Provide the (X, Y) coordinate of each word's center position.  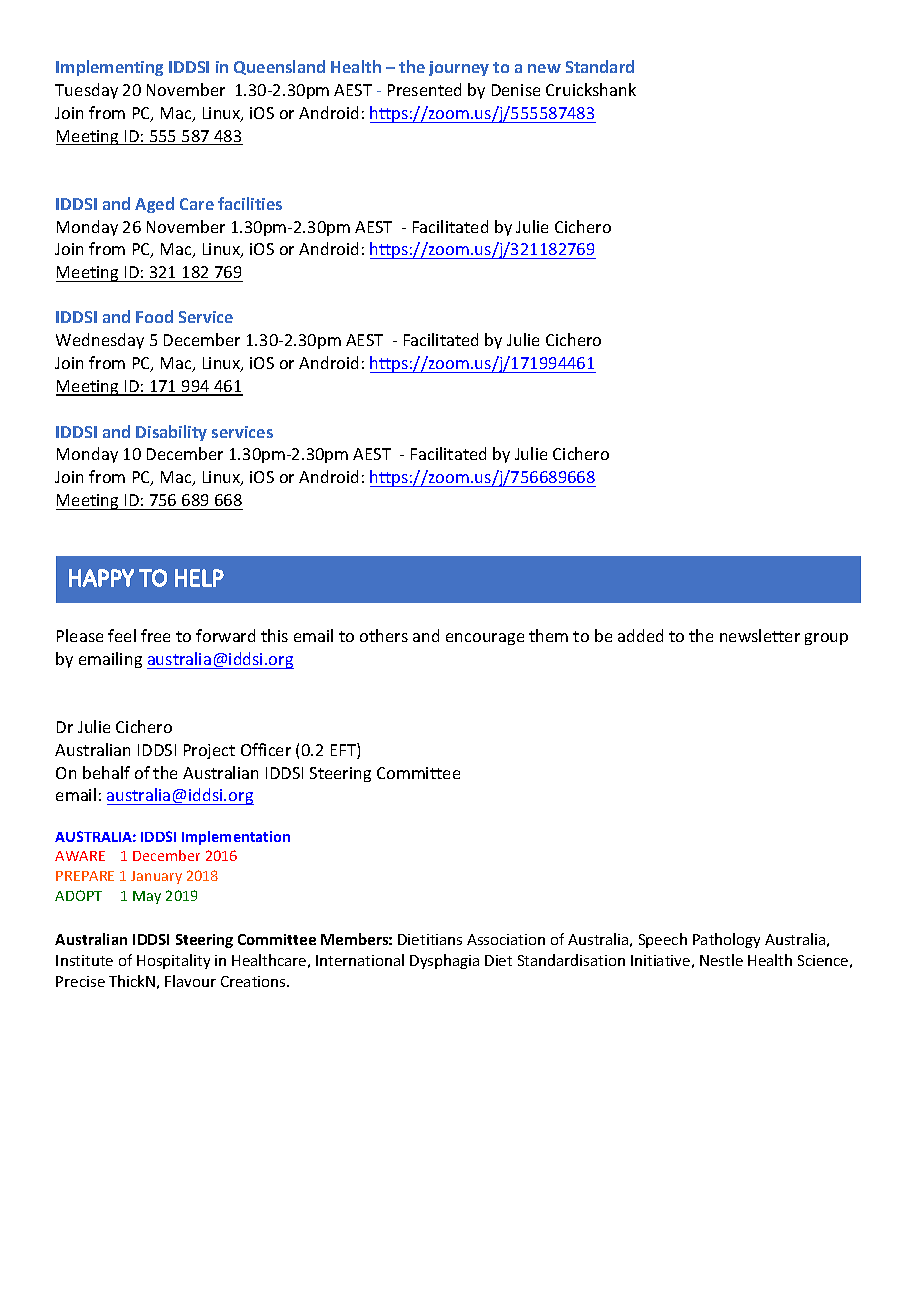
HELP (199, 578)
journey (459, 68)
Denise (516, 90)
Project (209, 751)
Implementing (109, 68)
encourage (485, 639)
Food (154, 316)
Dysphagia (444, 961)
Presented (424, 89)
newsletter (760, 635)
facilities (250, 203)
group (826, 639)
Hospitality (173, 961)
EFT (344, 751)
